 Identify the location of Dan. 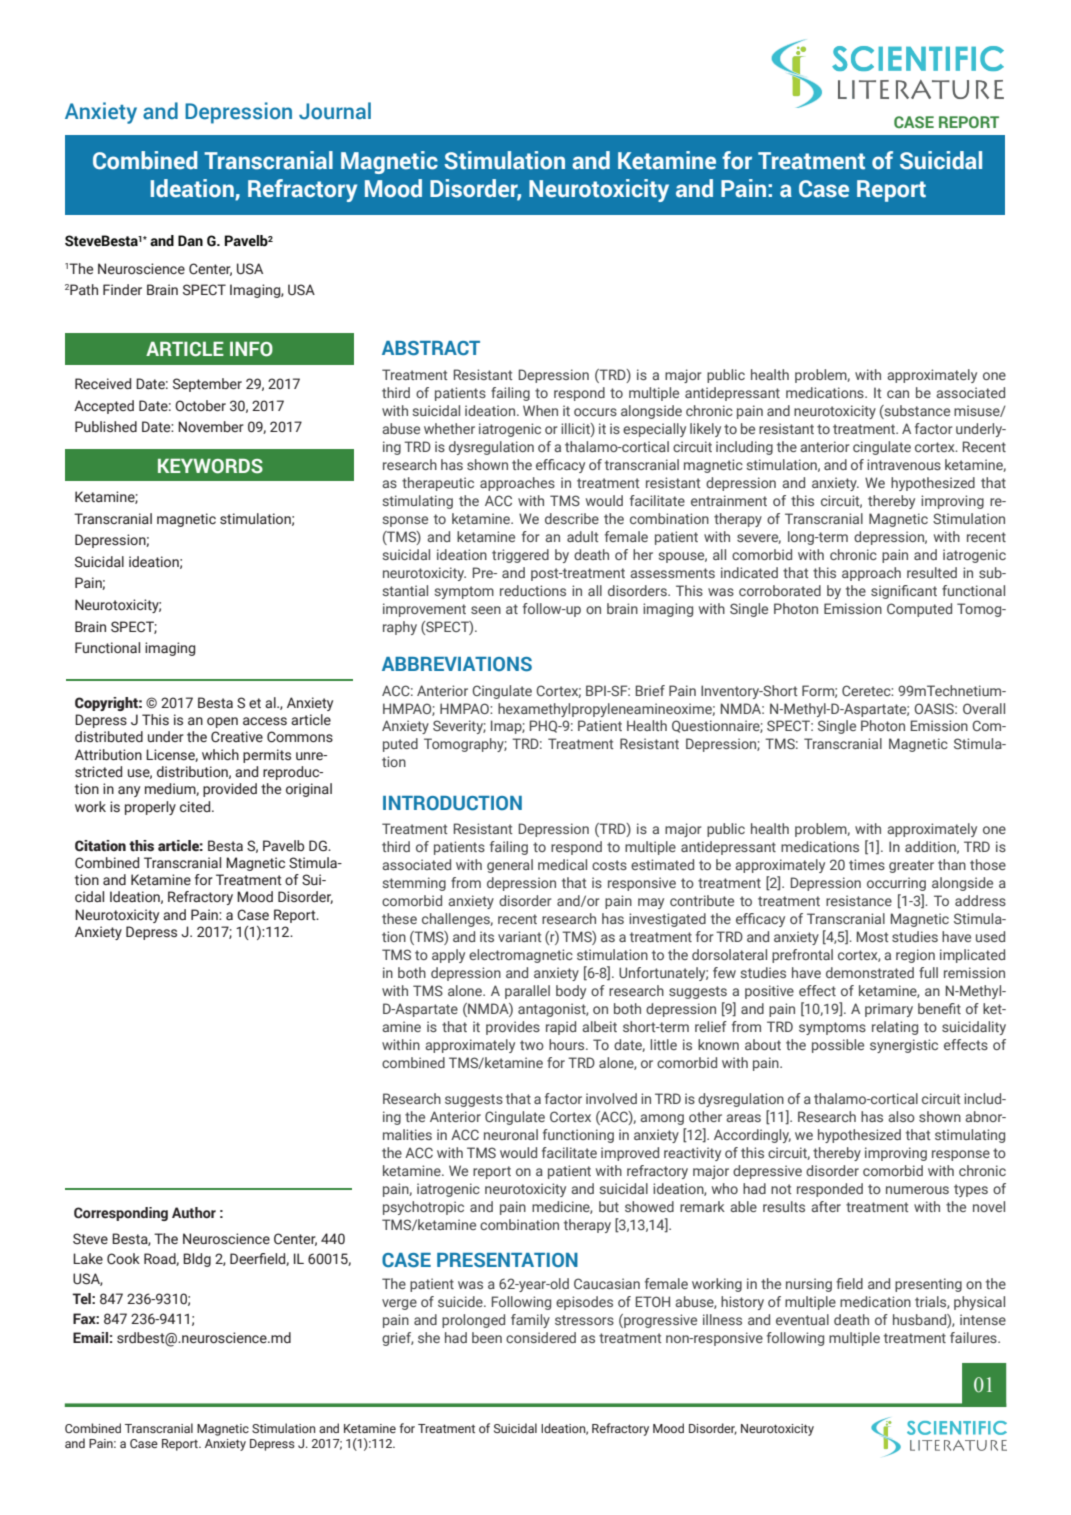
(190, 240).
